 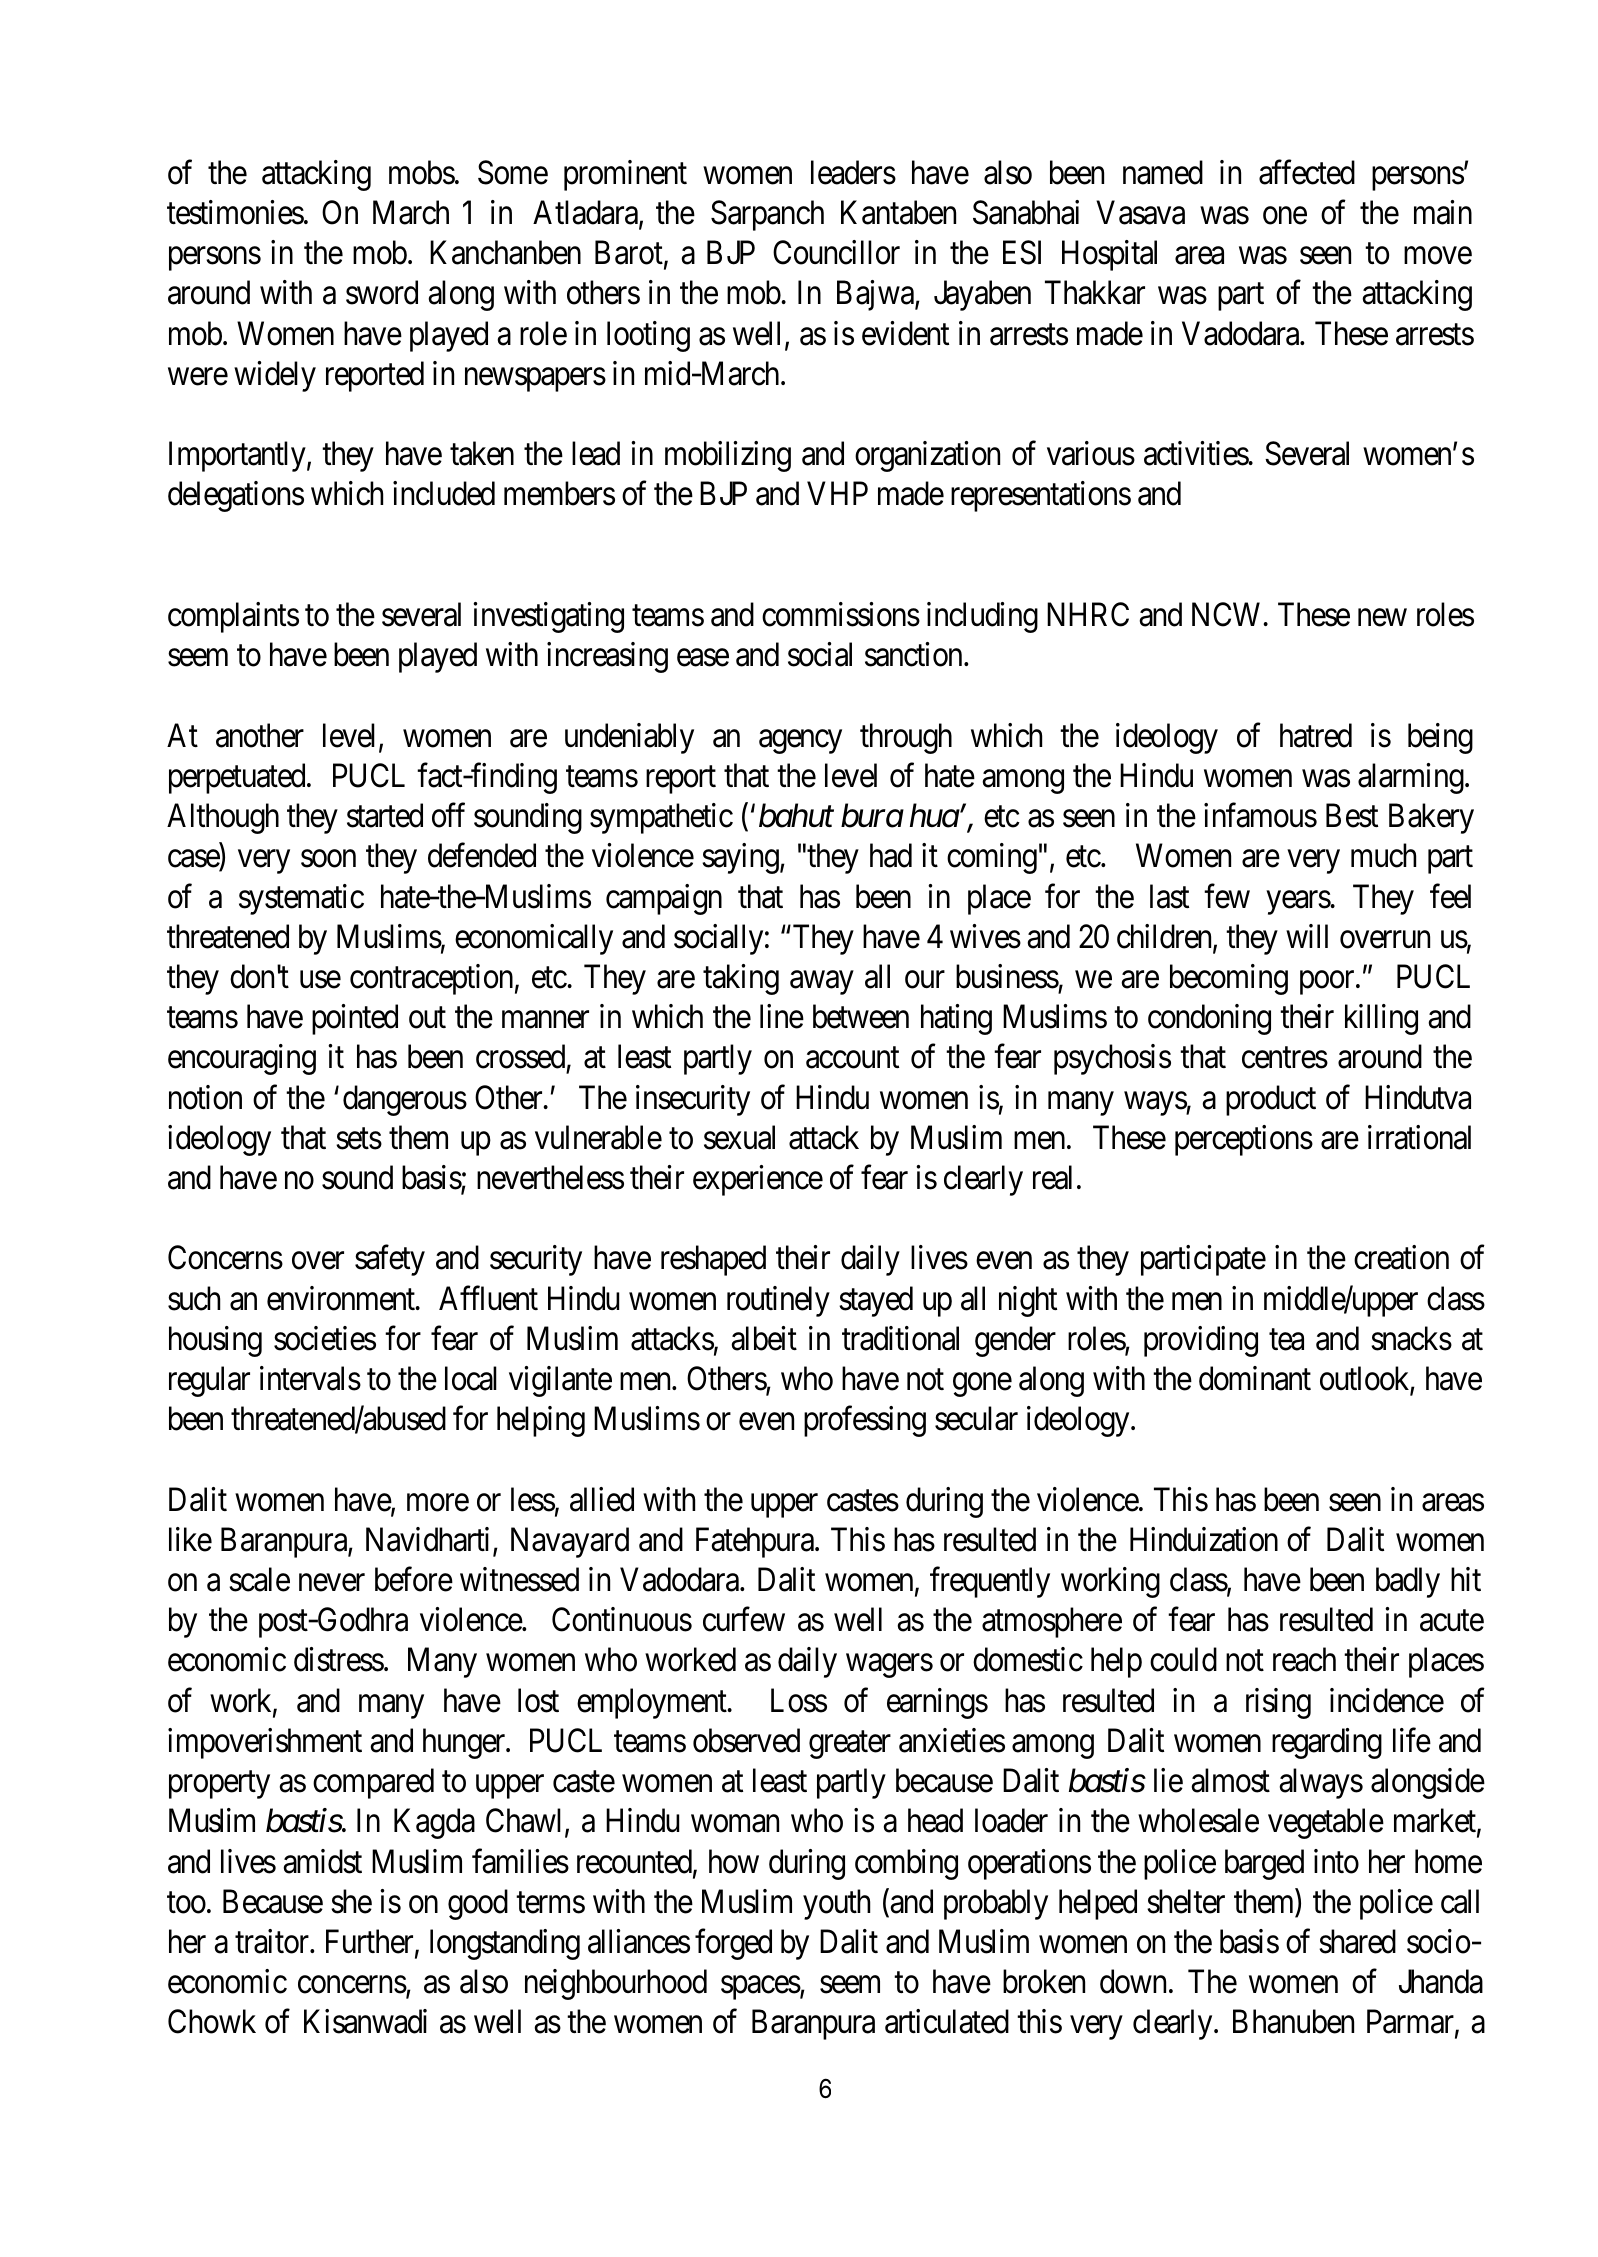 I want to click on affected, so click(x=1307, y=172).
